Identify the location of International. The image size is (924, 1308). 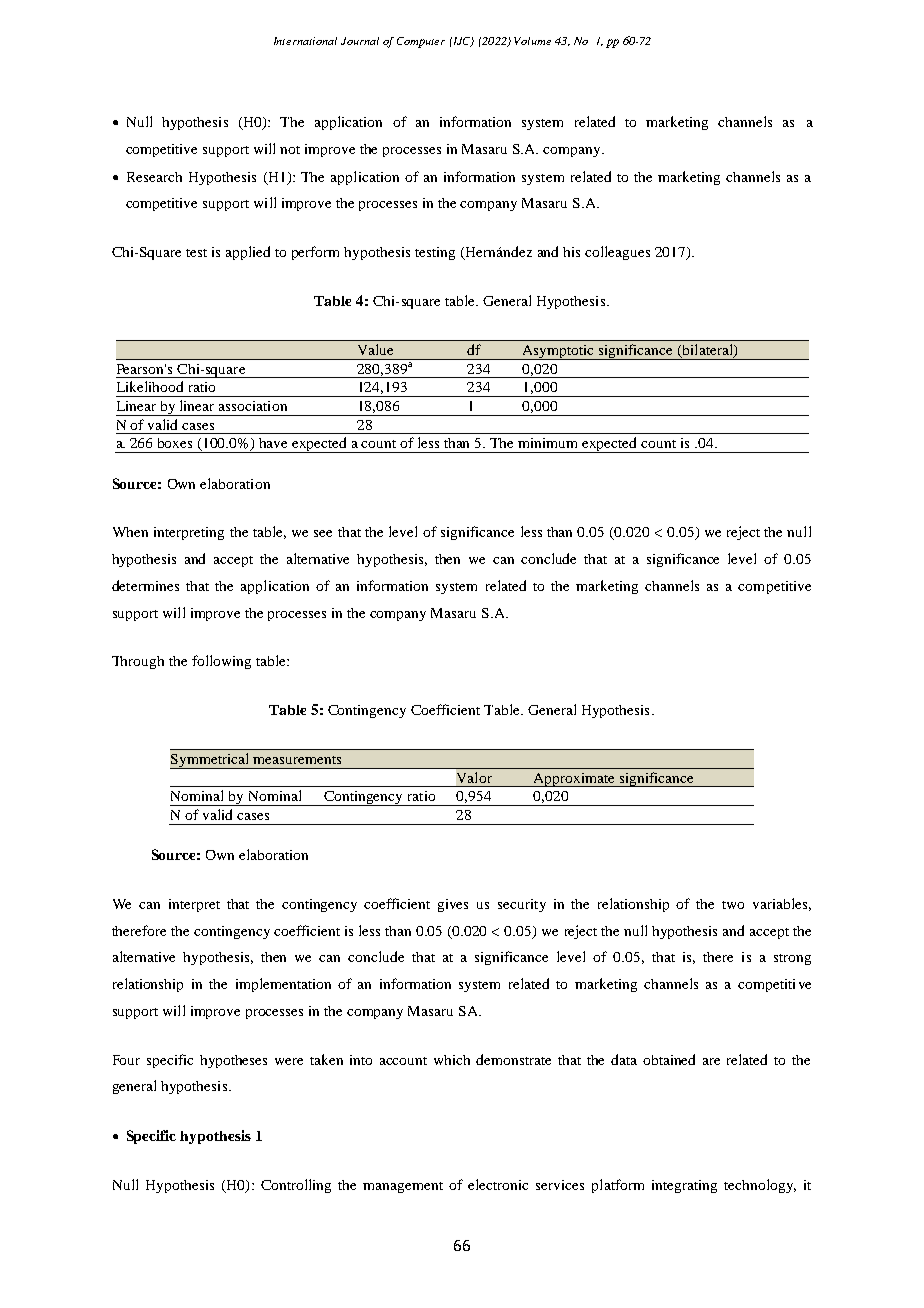
(305, 41).
